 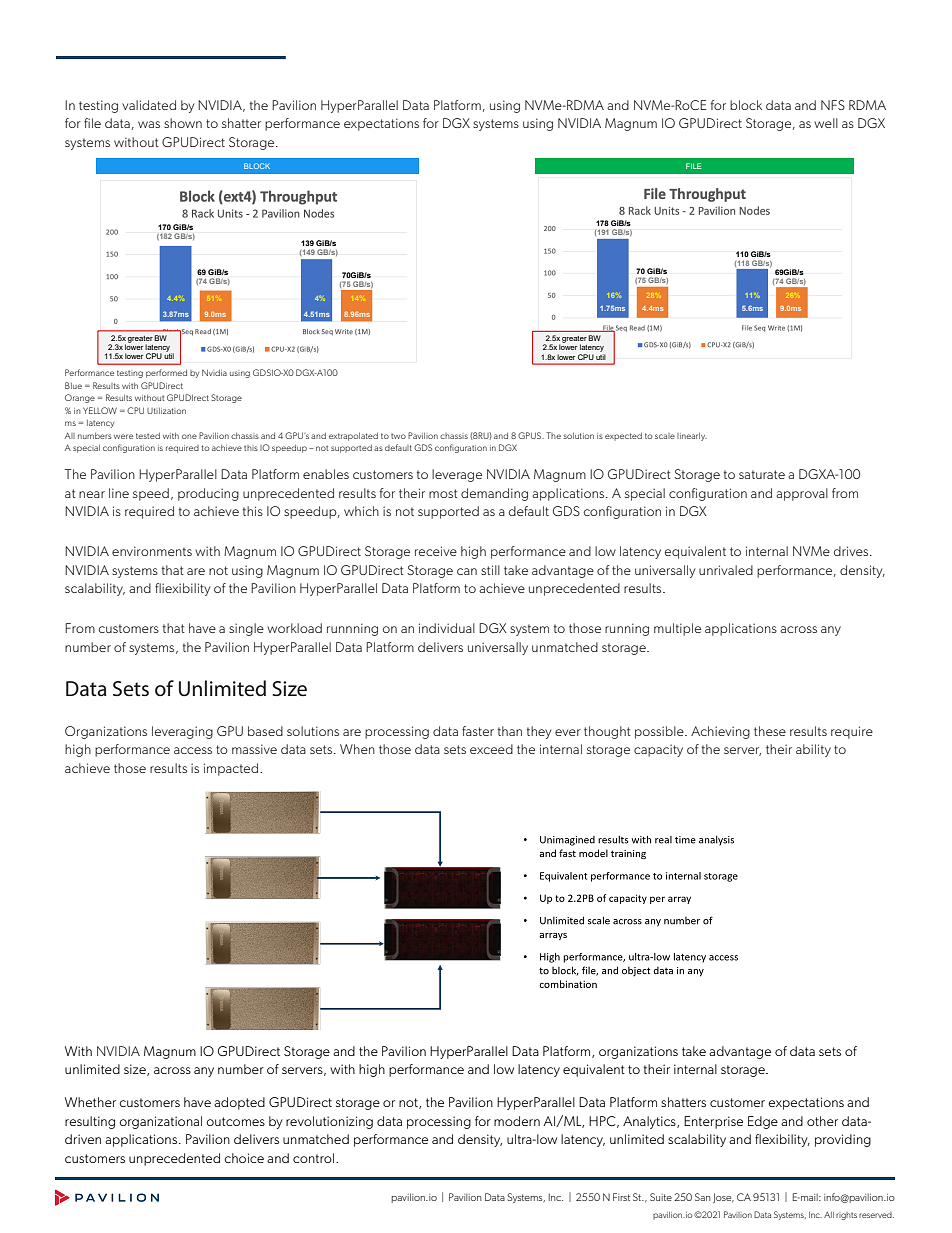 I want to click on modern, so click(x=517, y=1121).
